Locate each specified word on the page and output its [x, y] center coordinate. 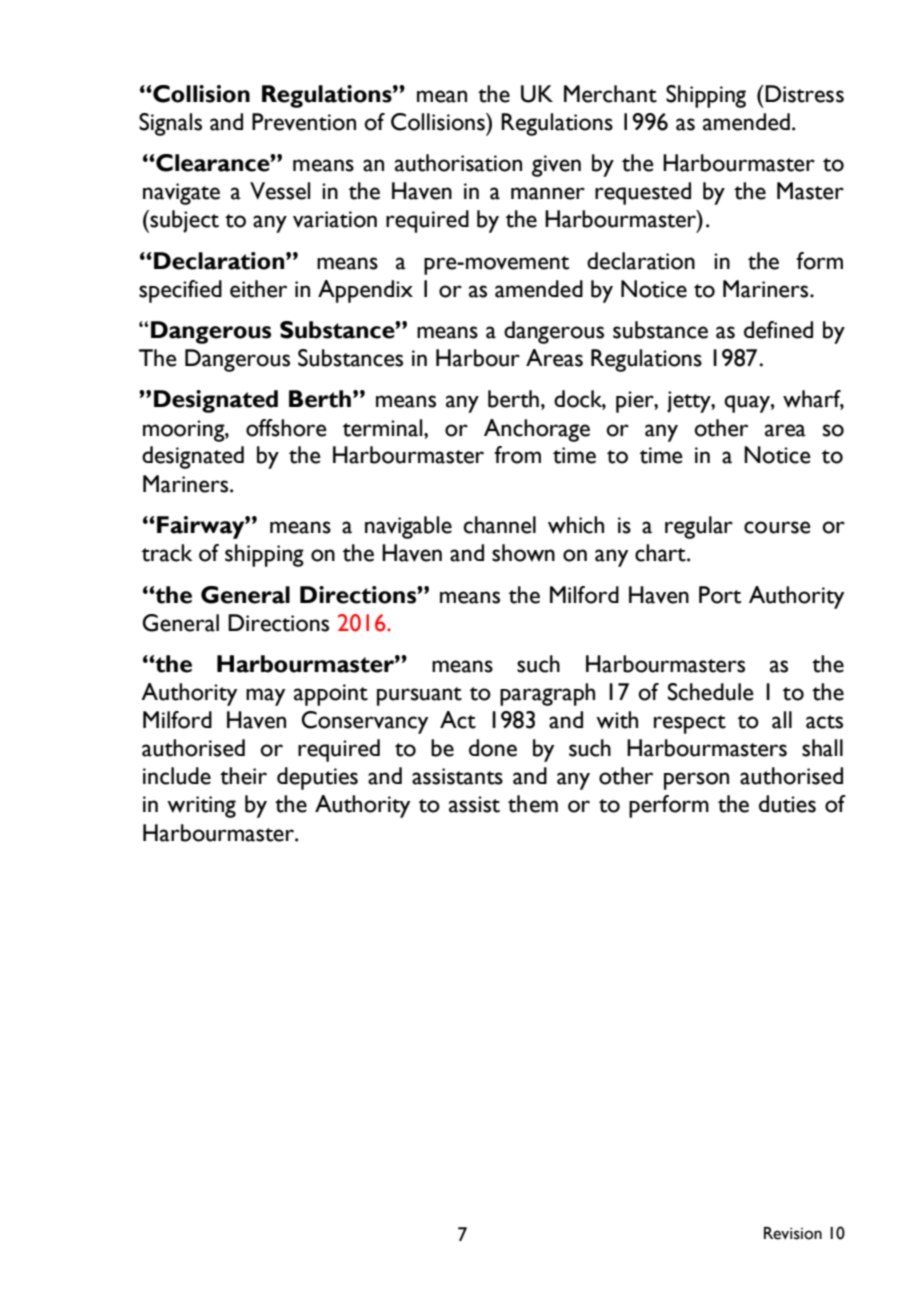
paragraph [547, 694]
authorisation [458, 163]
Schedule [711, 692]
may [265, 697]
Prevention [304, 122]
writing [201, 807]
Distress [803, 94]
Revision [793, 1233]
